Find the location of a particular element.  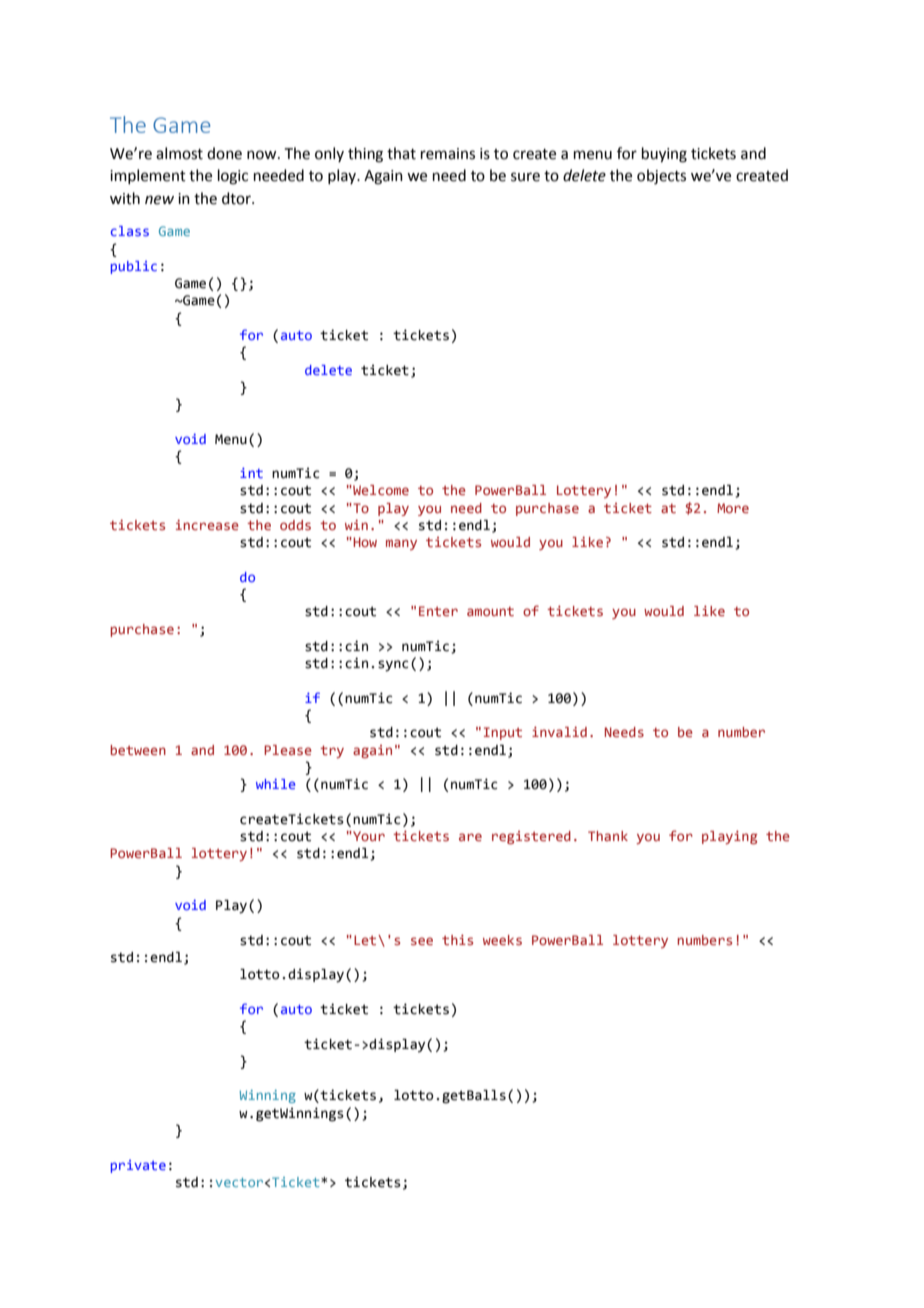

private is located at coordinates (138, 1166).
